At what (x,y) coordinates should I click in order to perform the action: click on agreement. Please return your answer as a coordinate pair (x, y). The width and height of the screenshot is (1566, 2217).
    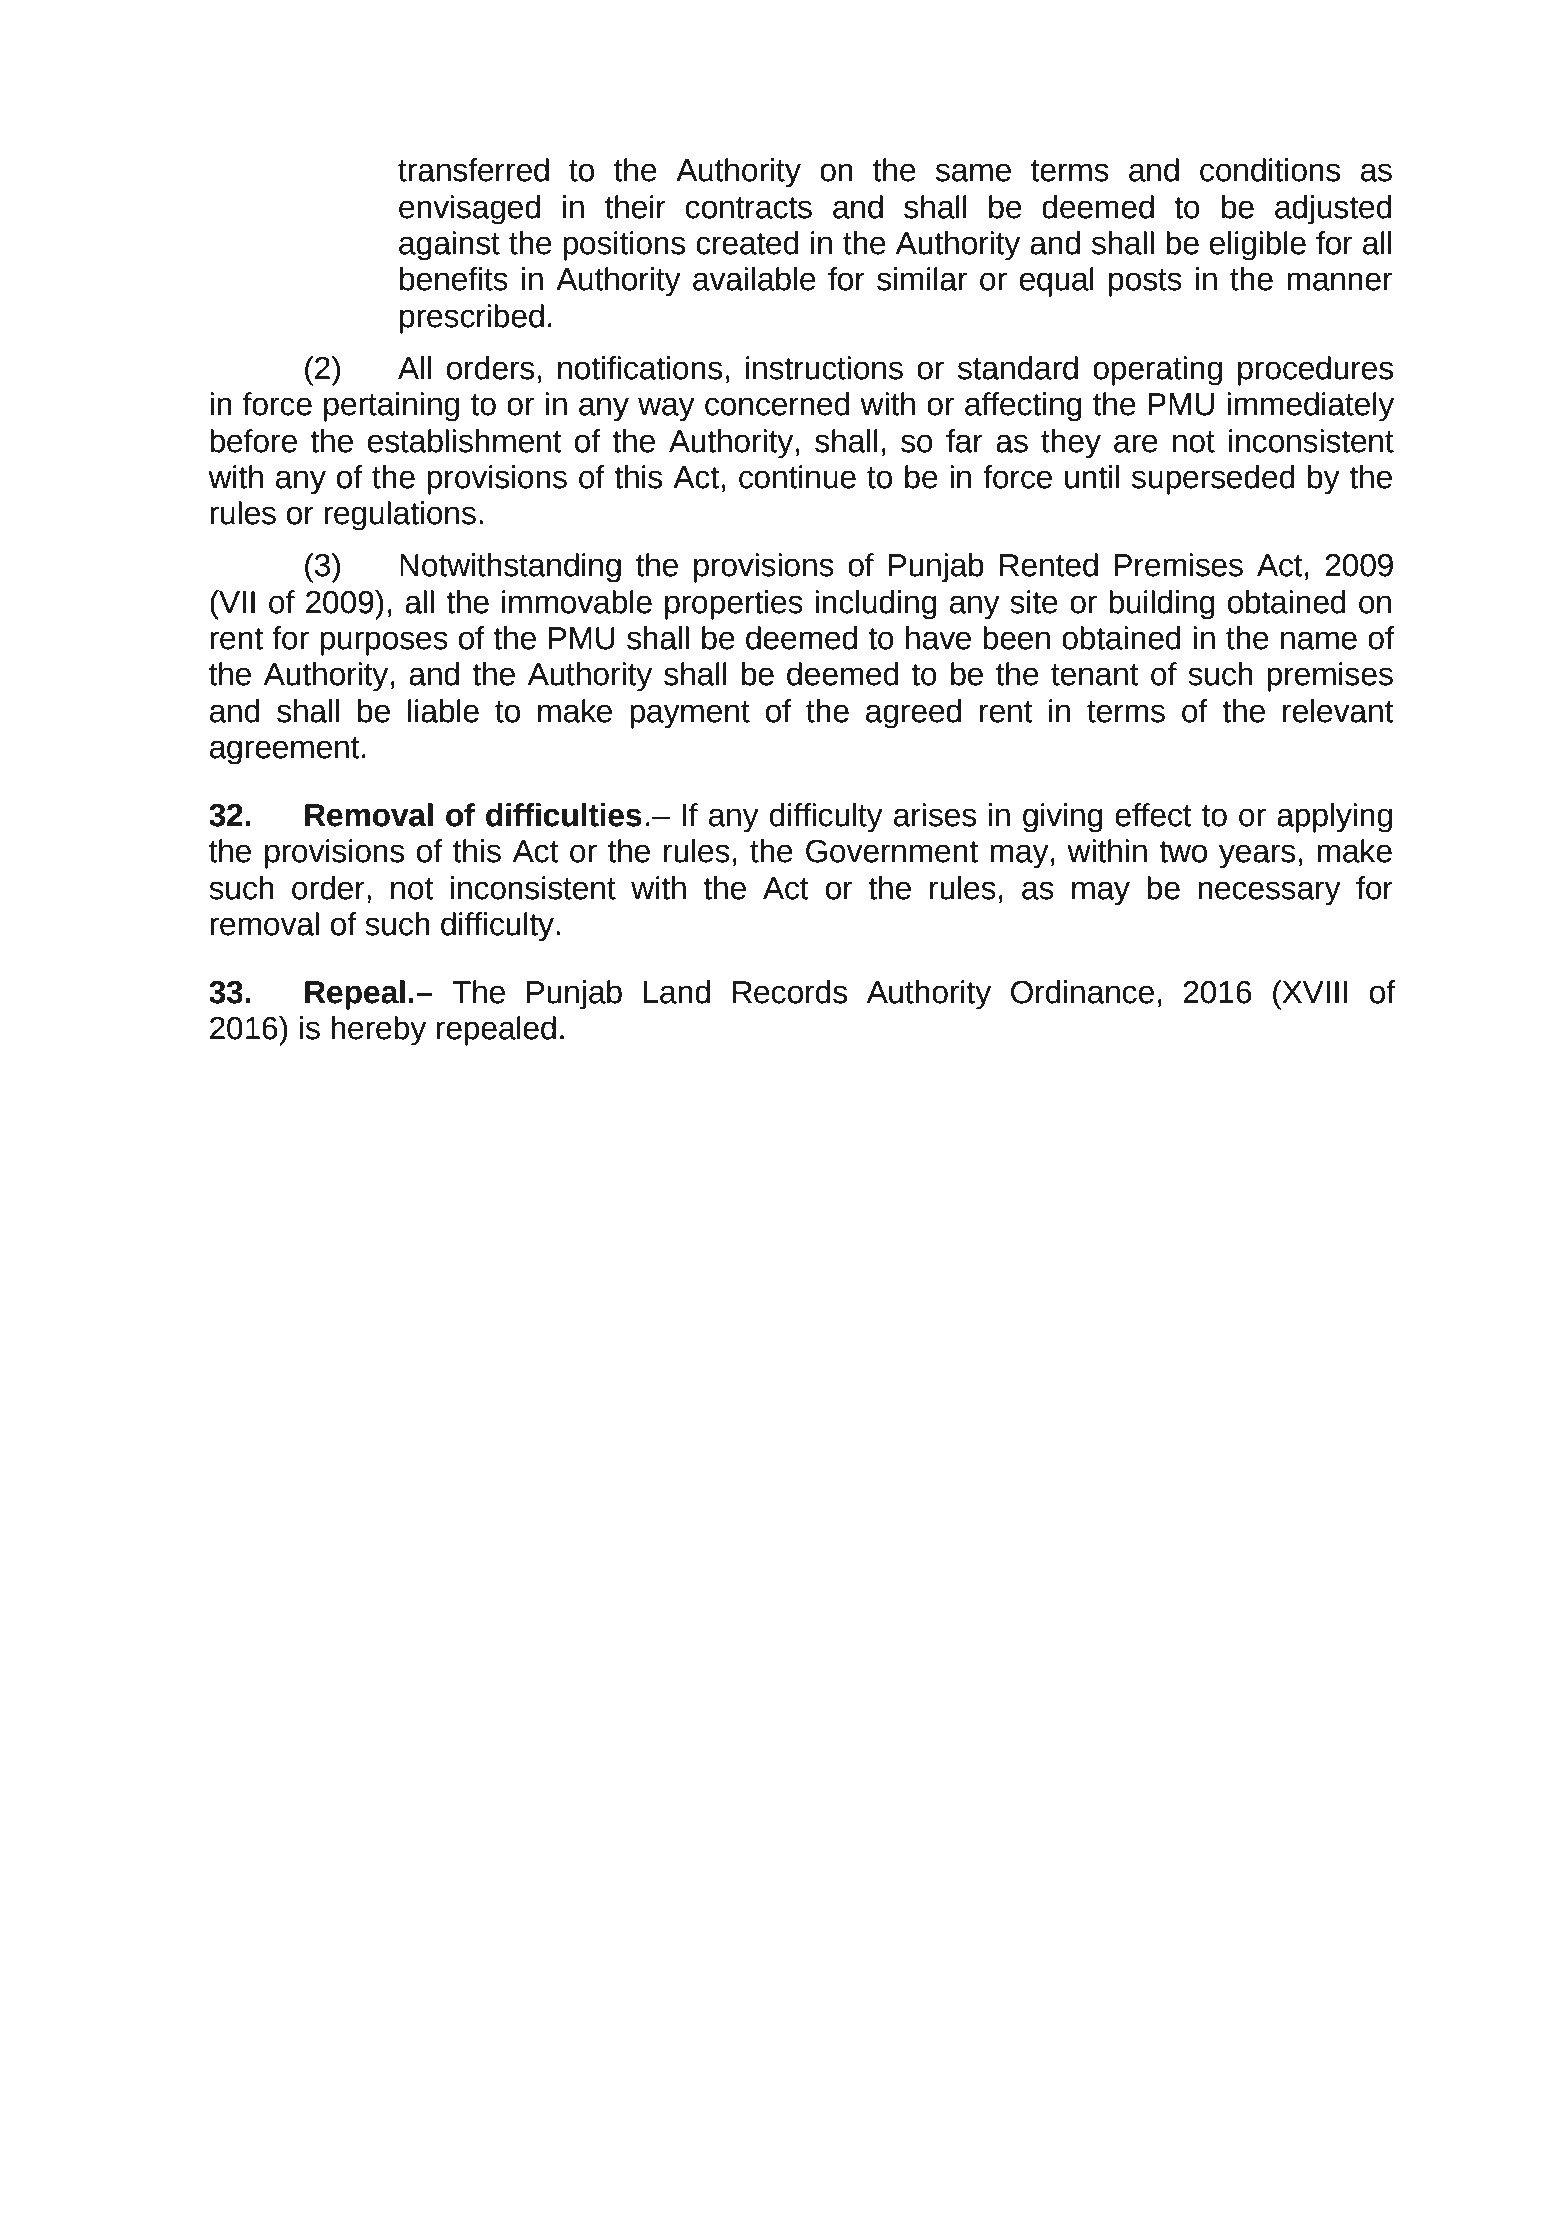
    Looking at the image, I should click on (285, 751).
